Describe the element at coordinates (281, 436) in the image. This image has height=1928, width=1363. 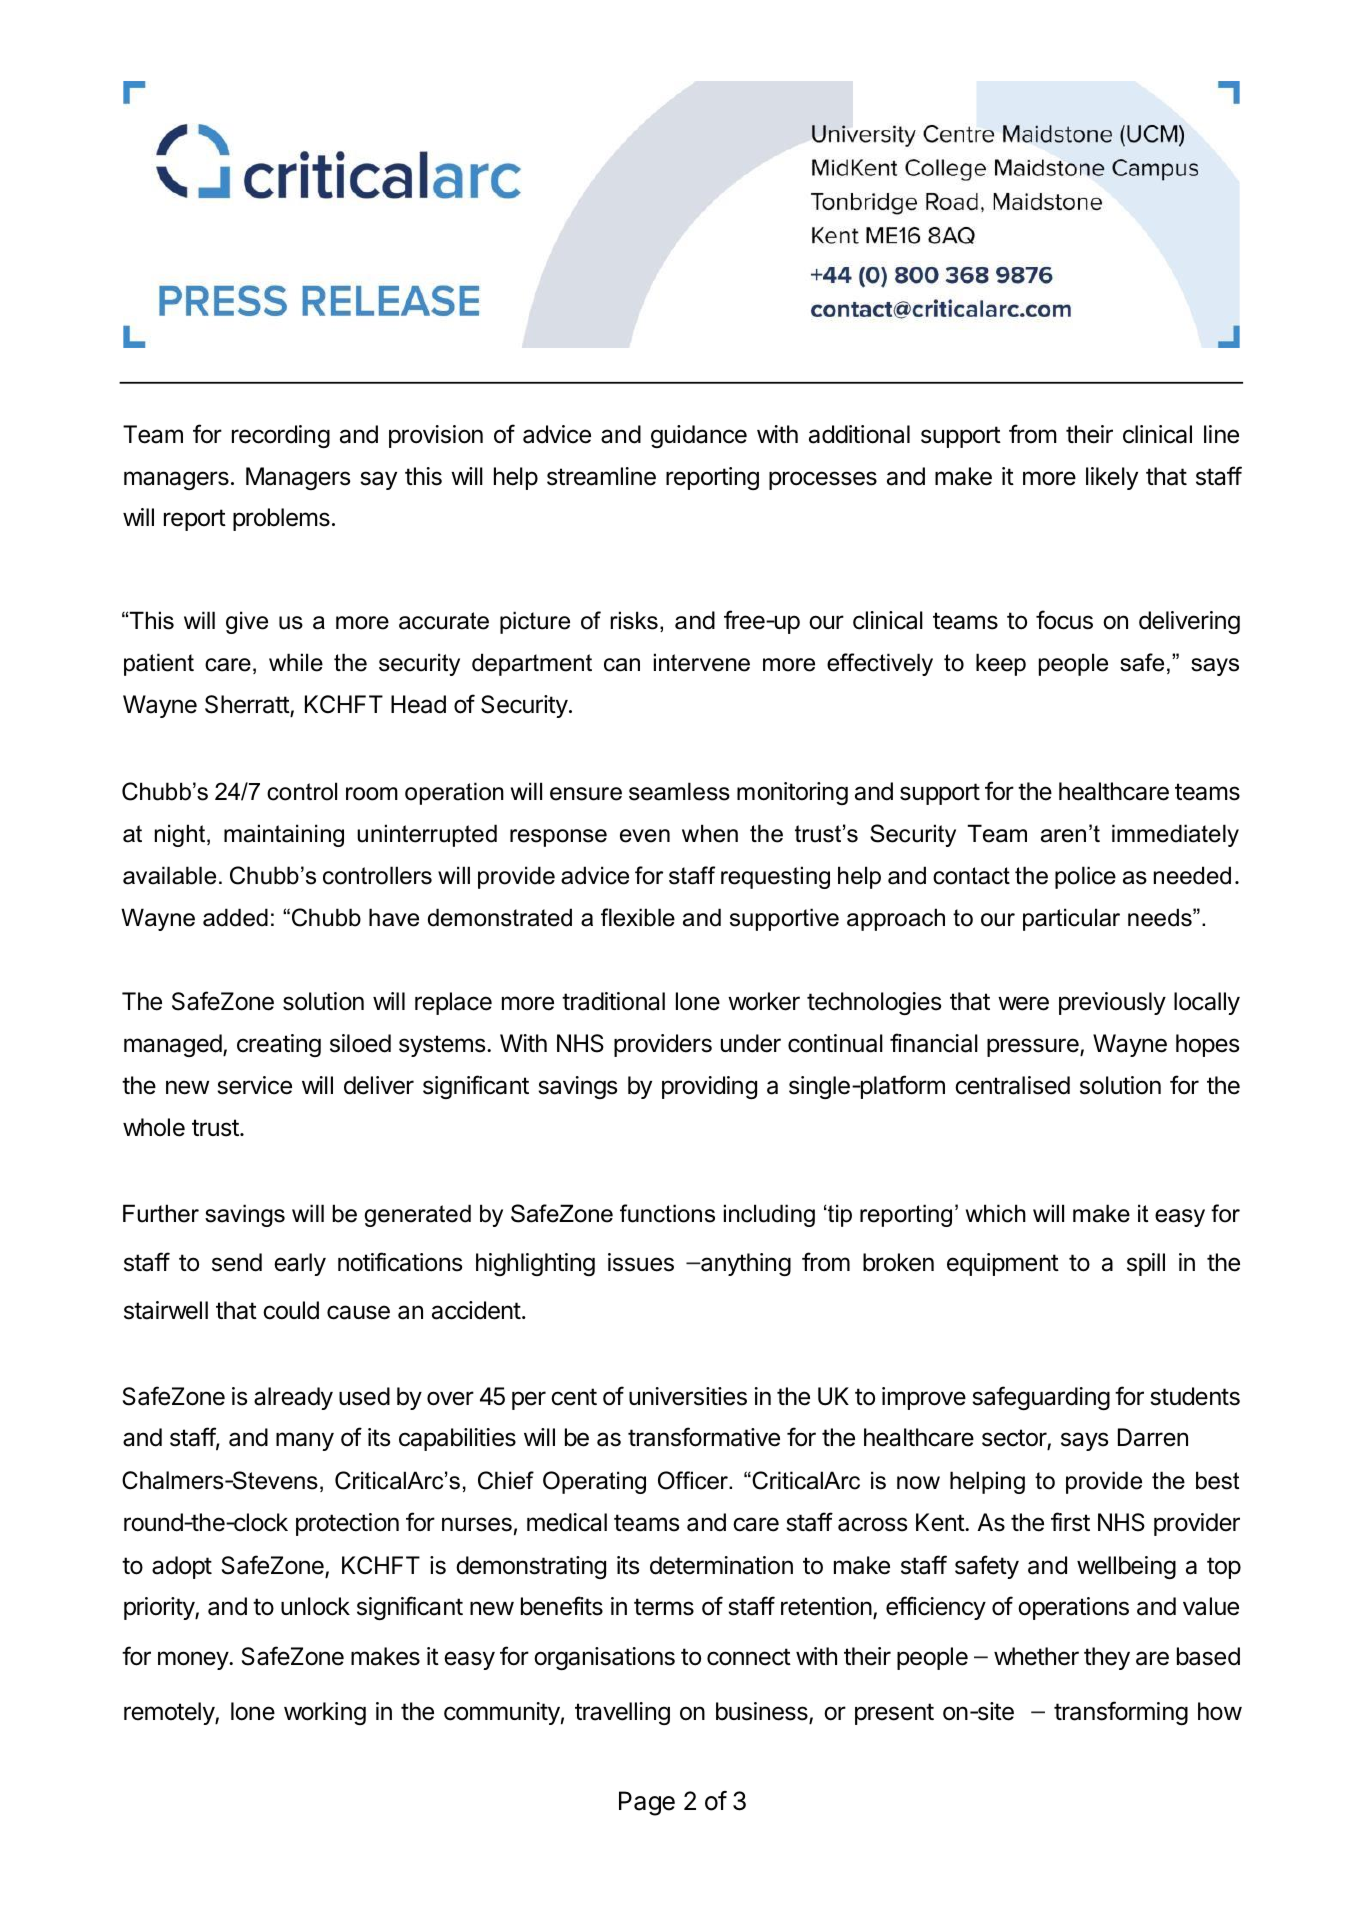
I see `recording` at that location.
